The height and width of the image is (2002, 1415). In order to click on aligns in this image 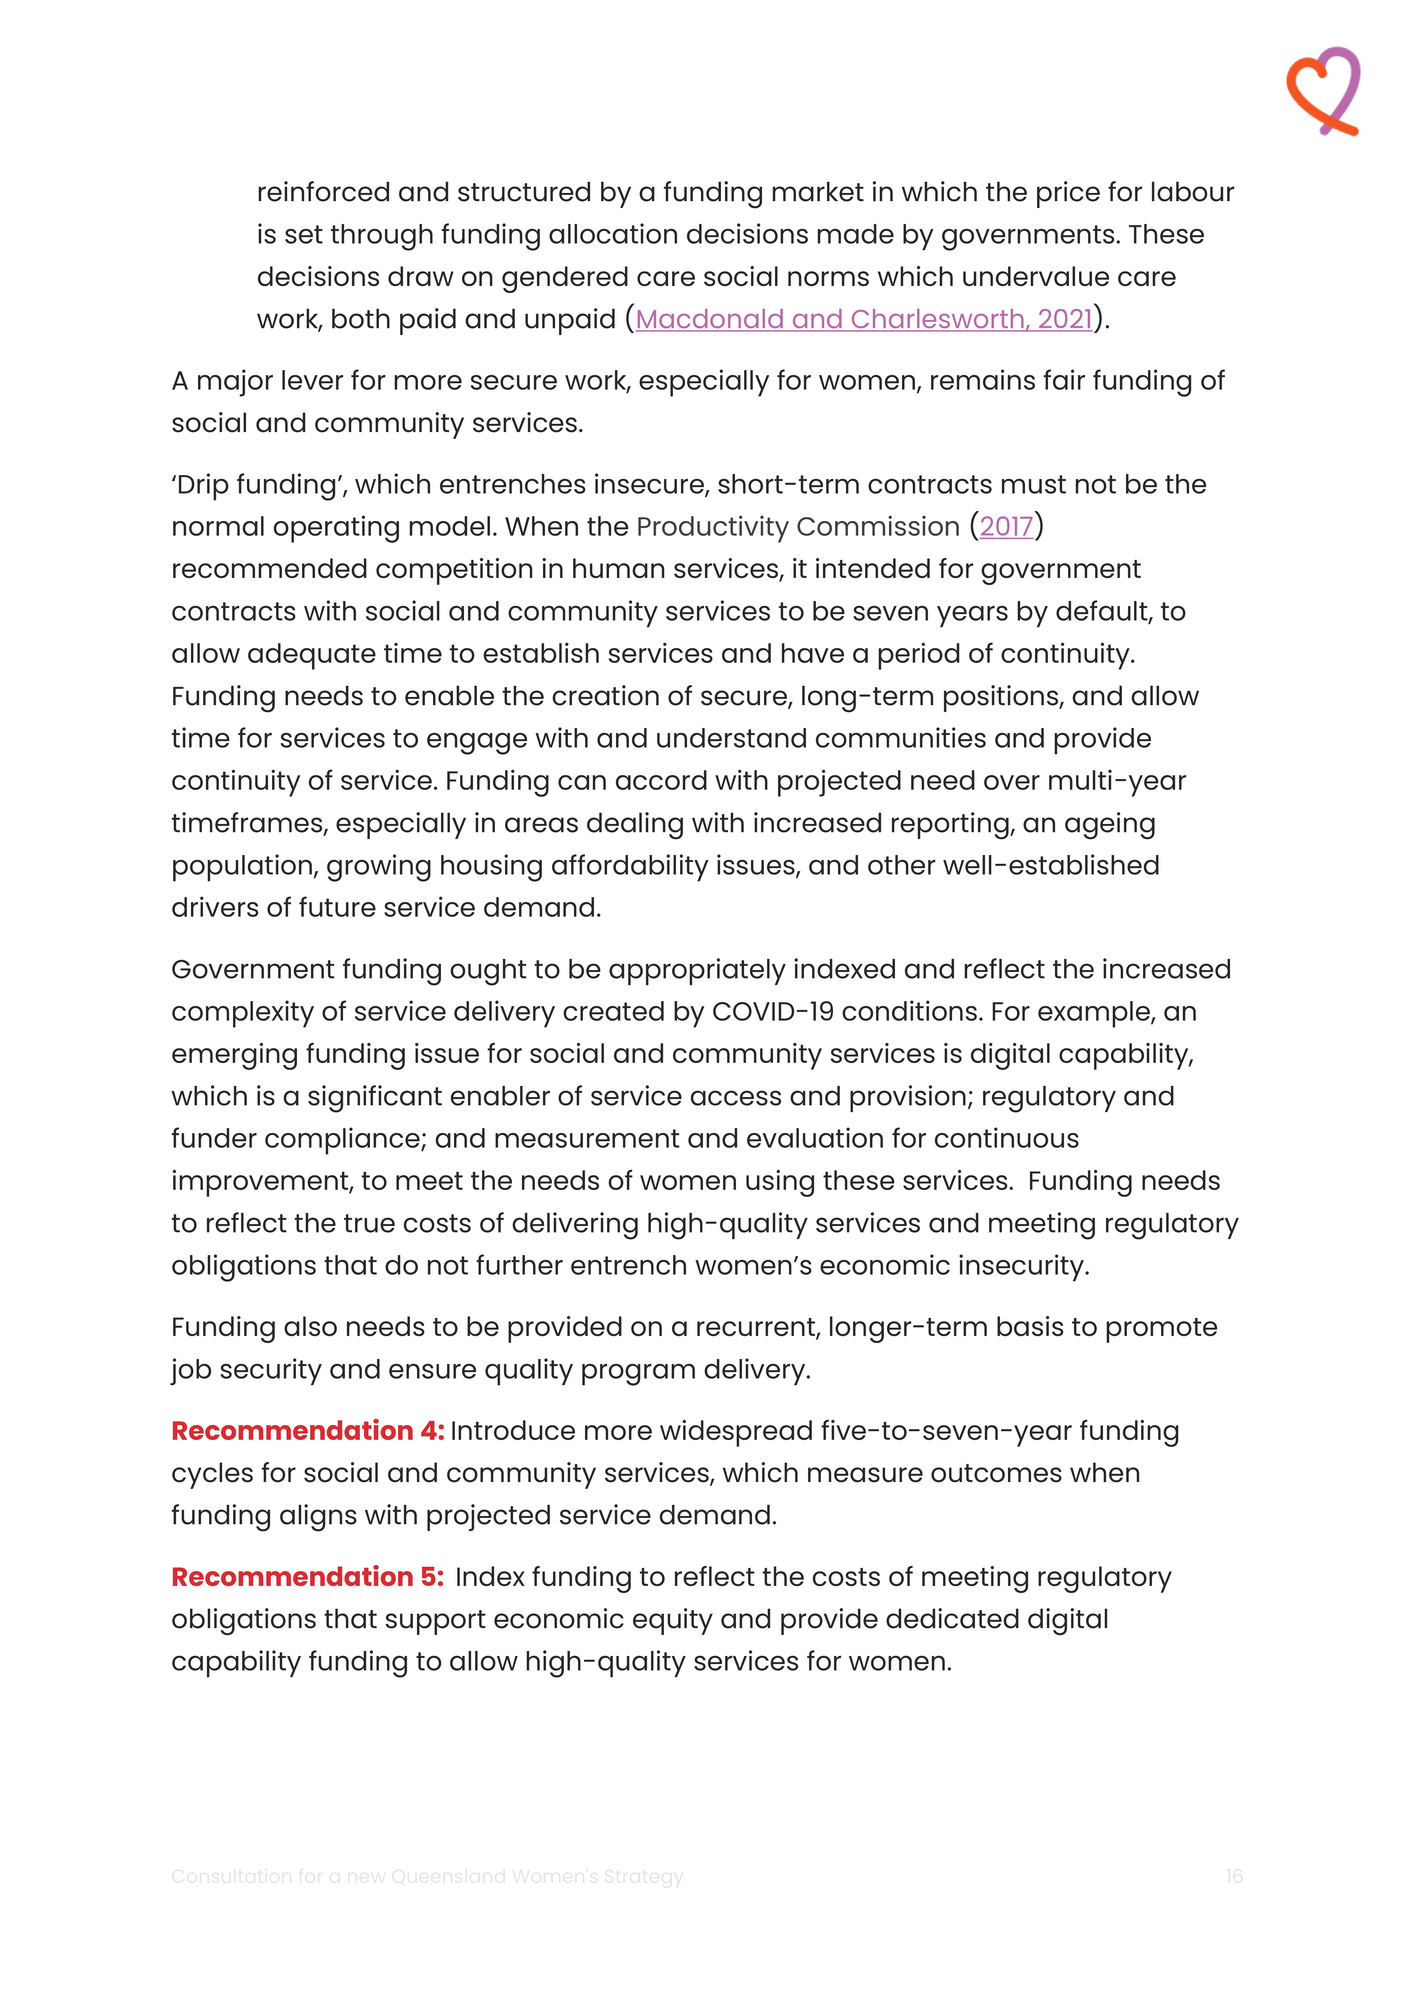, I will do `click(318, 1518)`.
